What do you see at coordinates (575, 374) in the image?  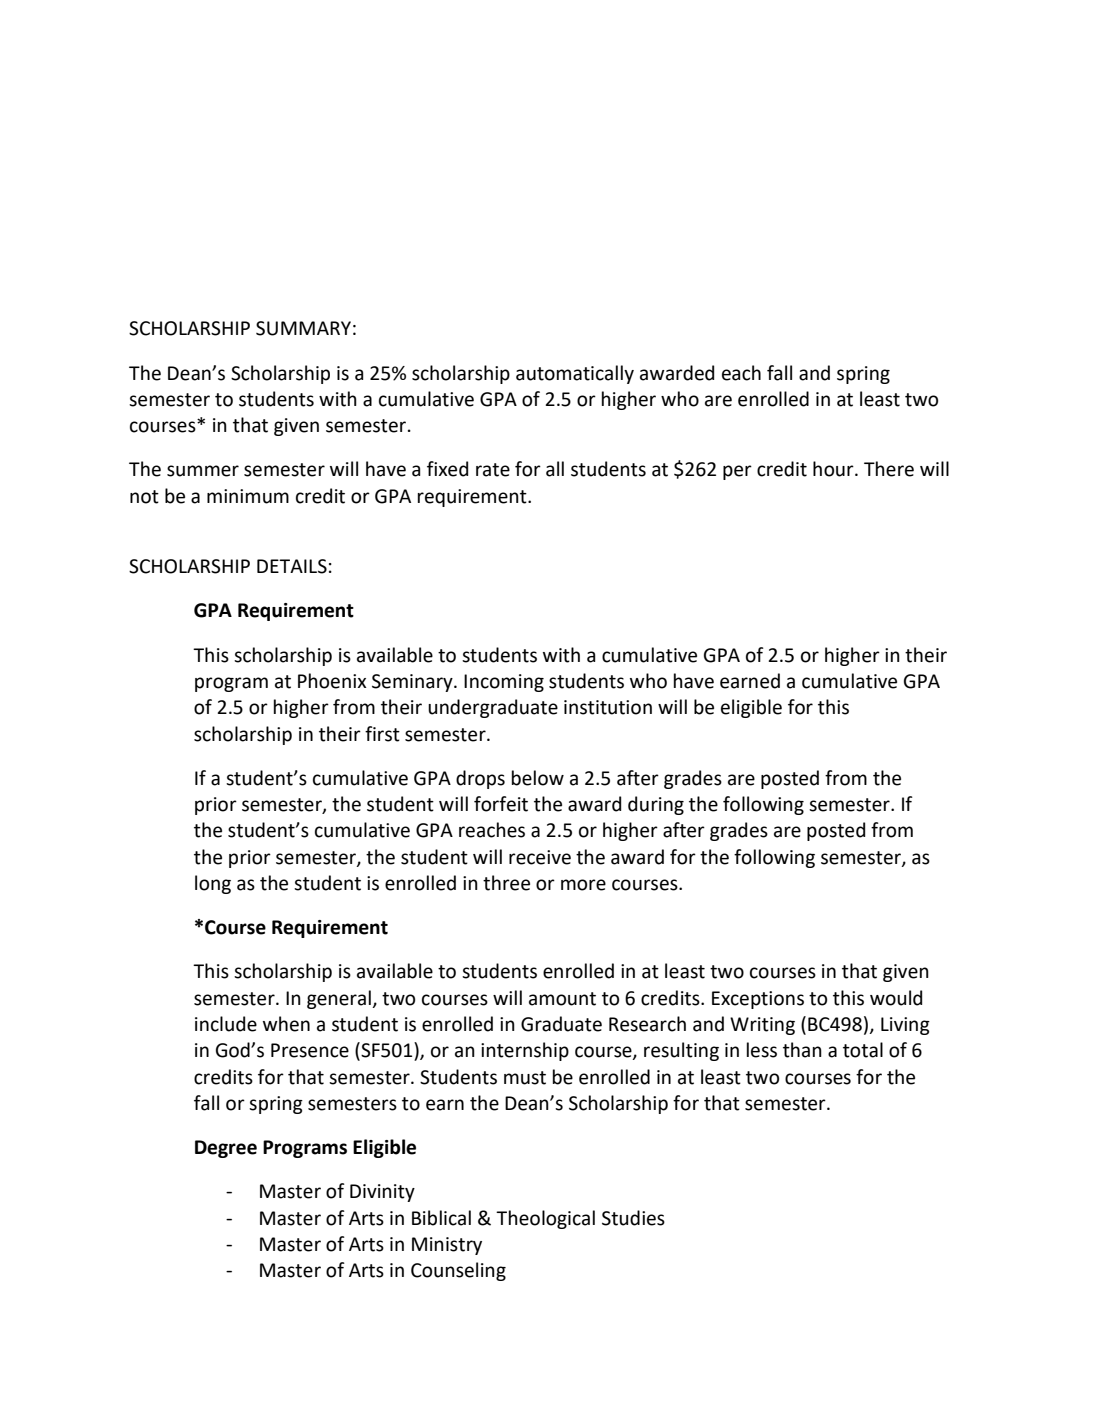 I see `automatically` at bounding box center [575, 374].
